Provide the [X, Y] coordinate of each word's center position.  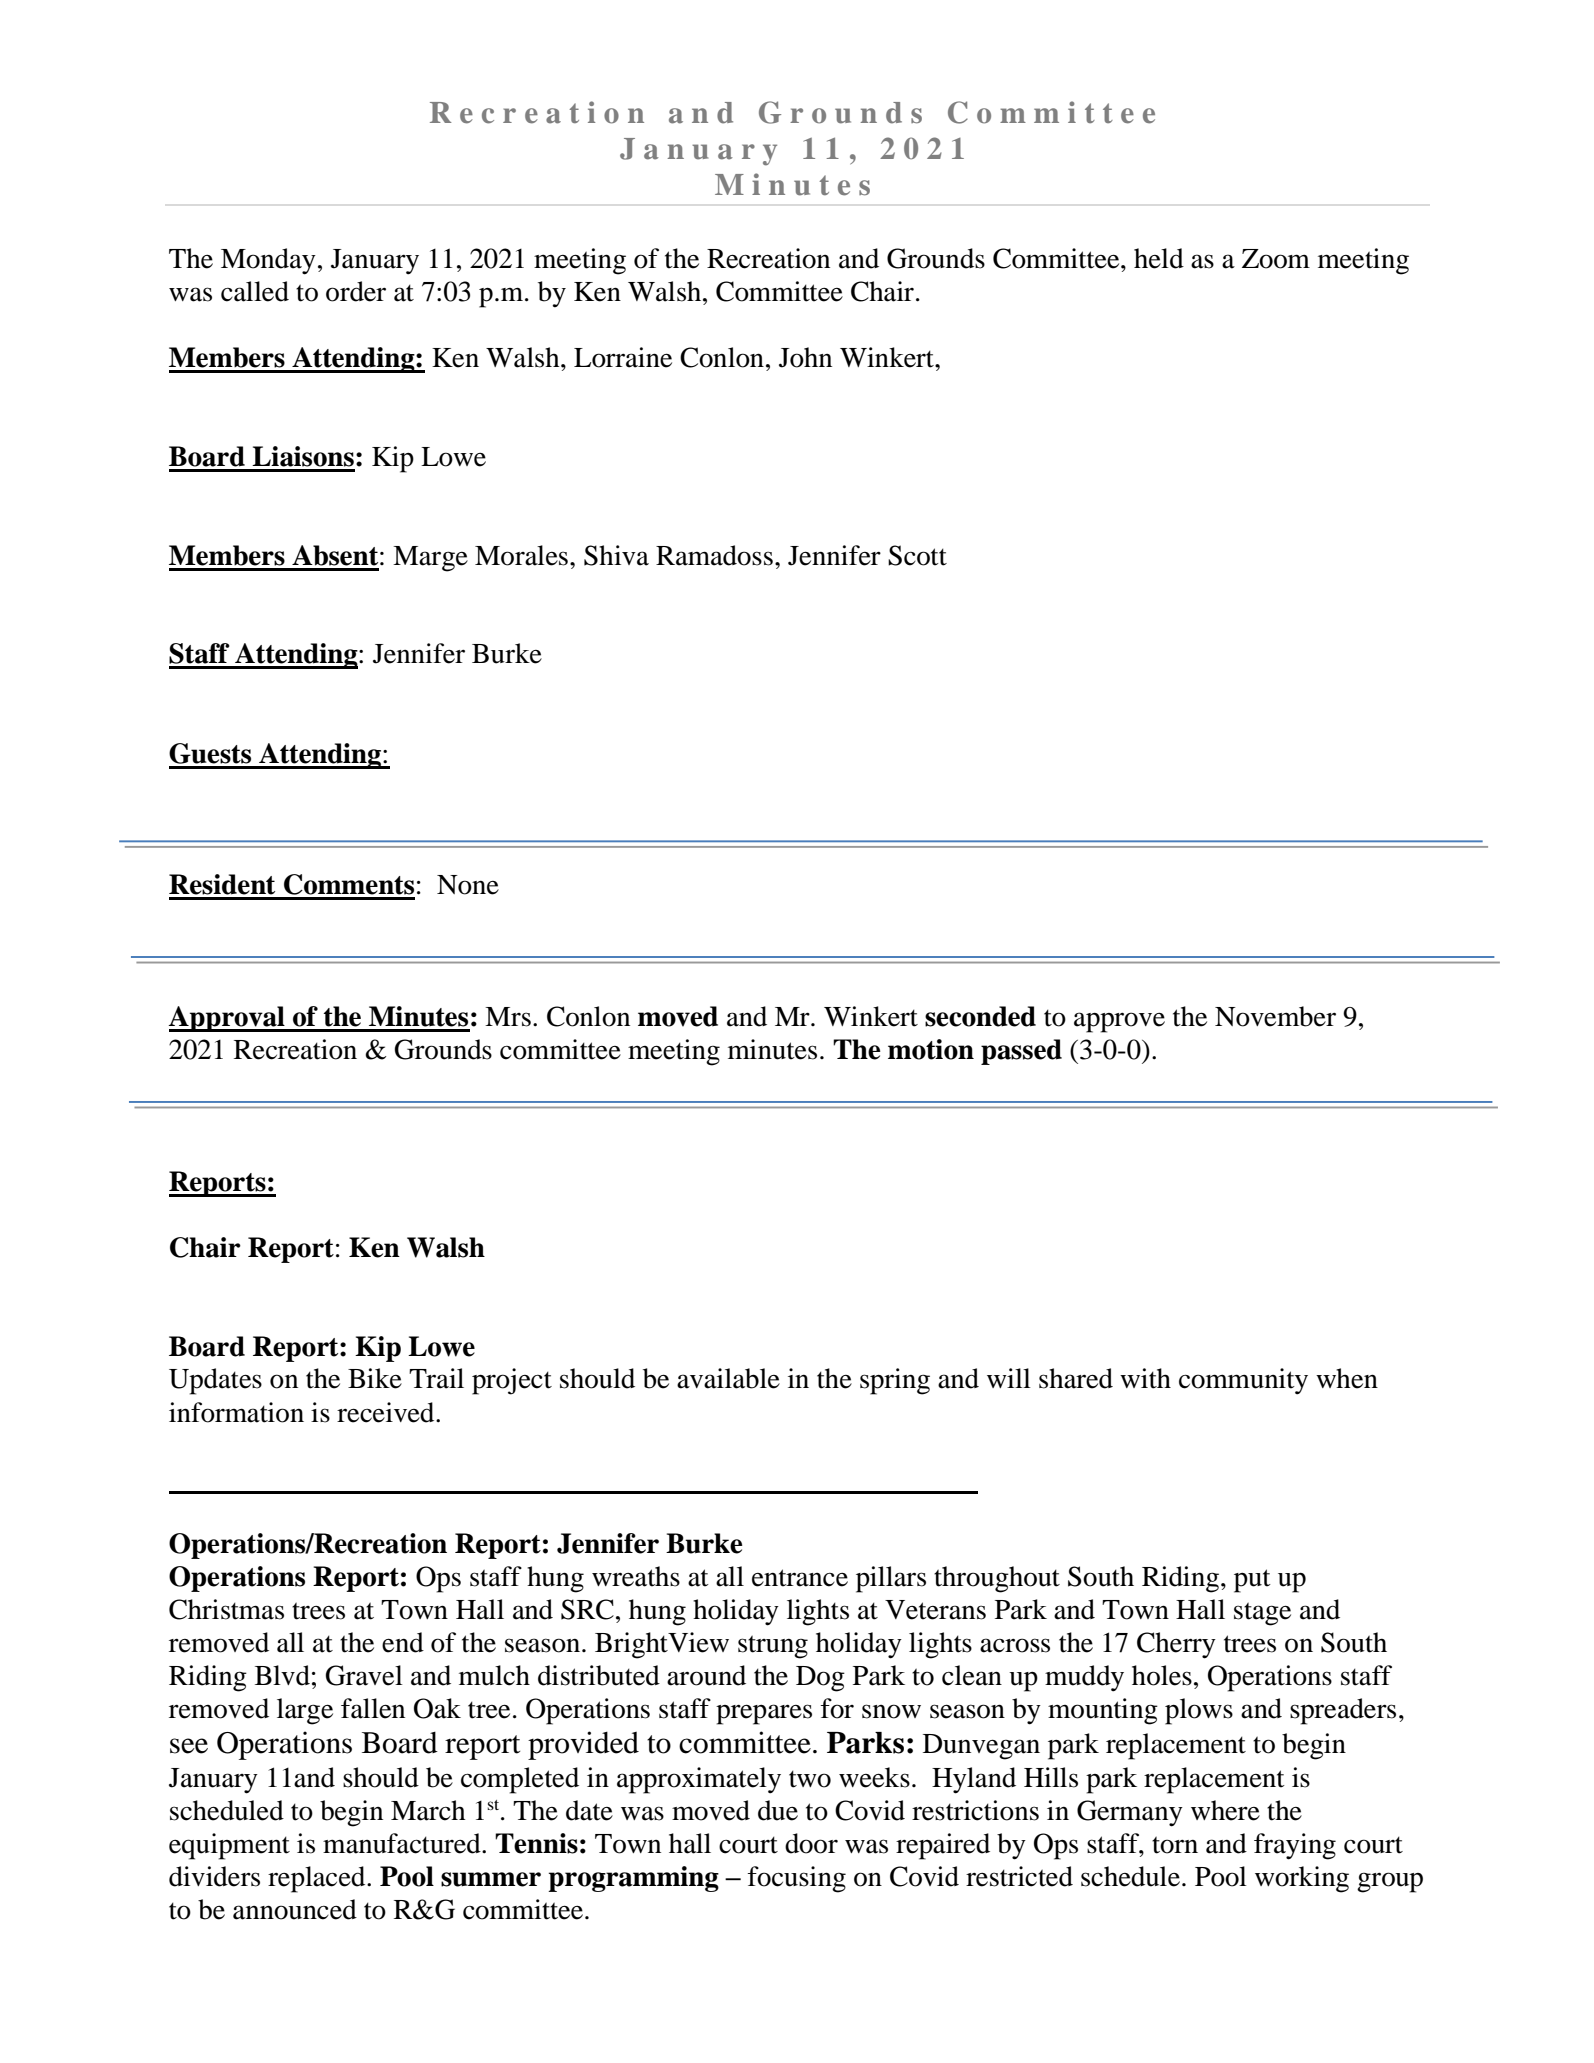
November [1275, 1016]
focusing [797, 1879]
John [805, 357]
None [468, 885]
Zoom [1276, 259]
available [728, 1378]
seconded [980, 1016]
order [356, 291]
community [1243, 1381]
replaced [318, 1879]
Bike [375, 1378]
